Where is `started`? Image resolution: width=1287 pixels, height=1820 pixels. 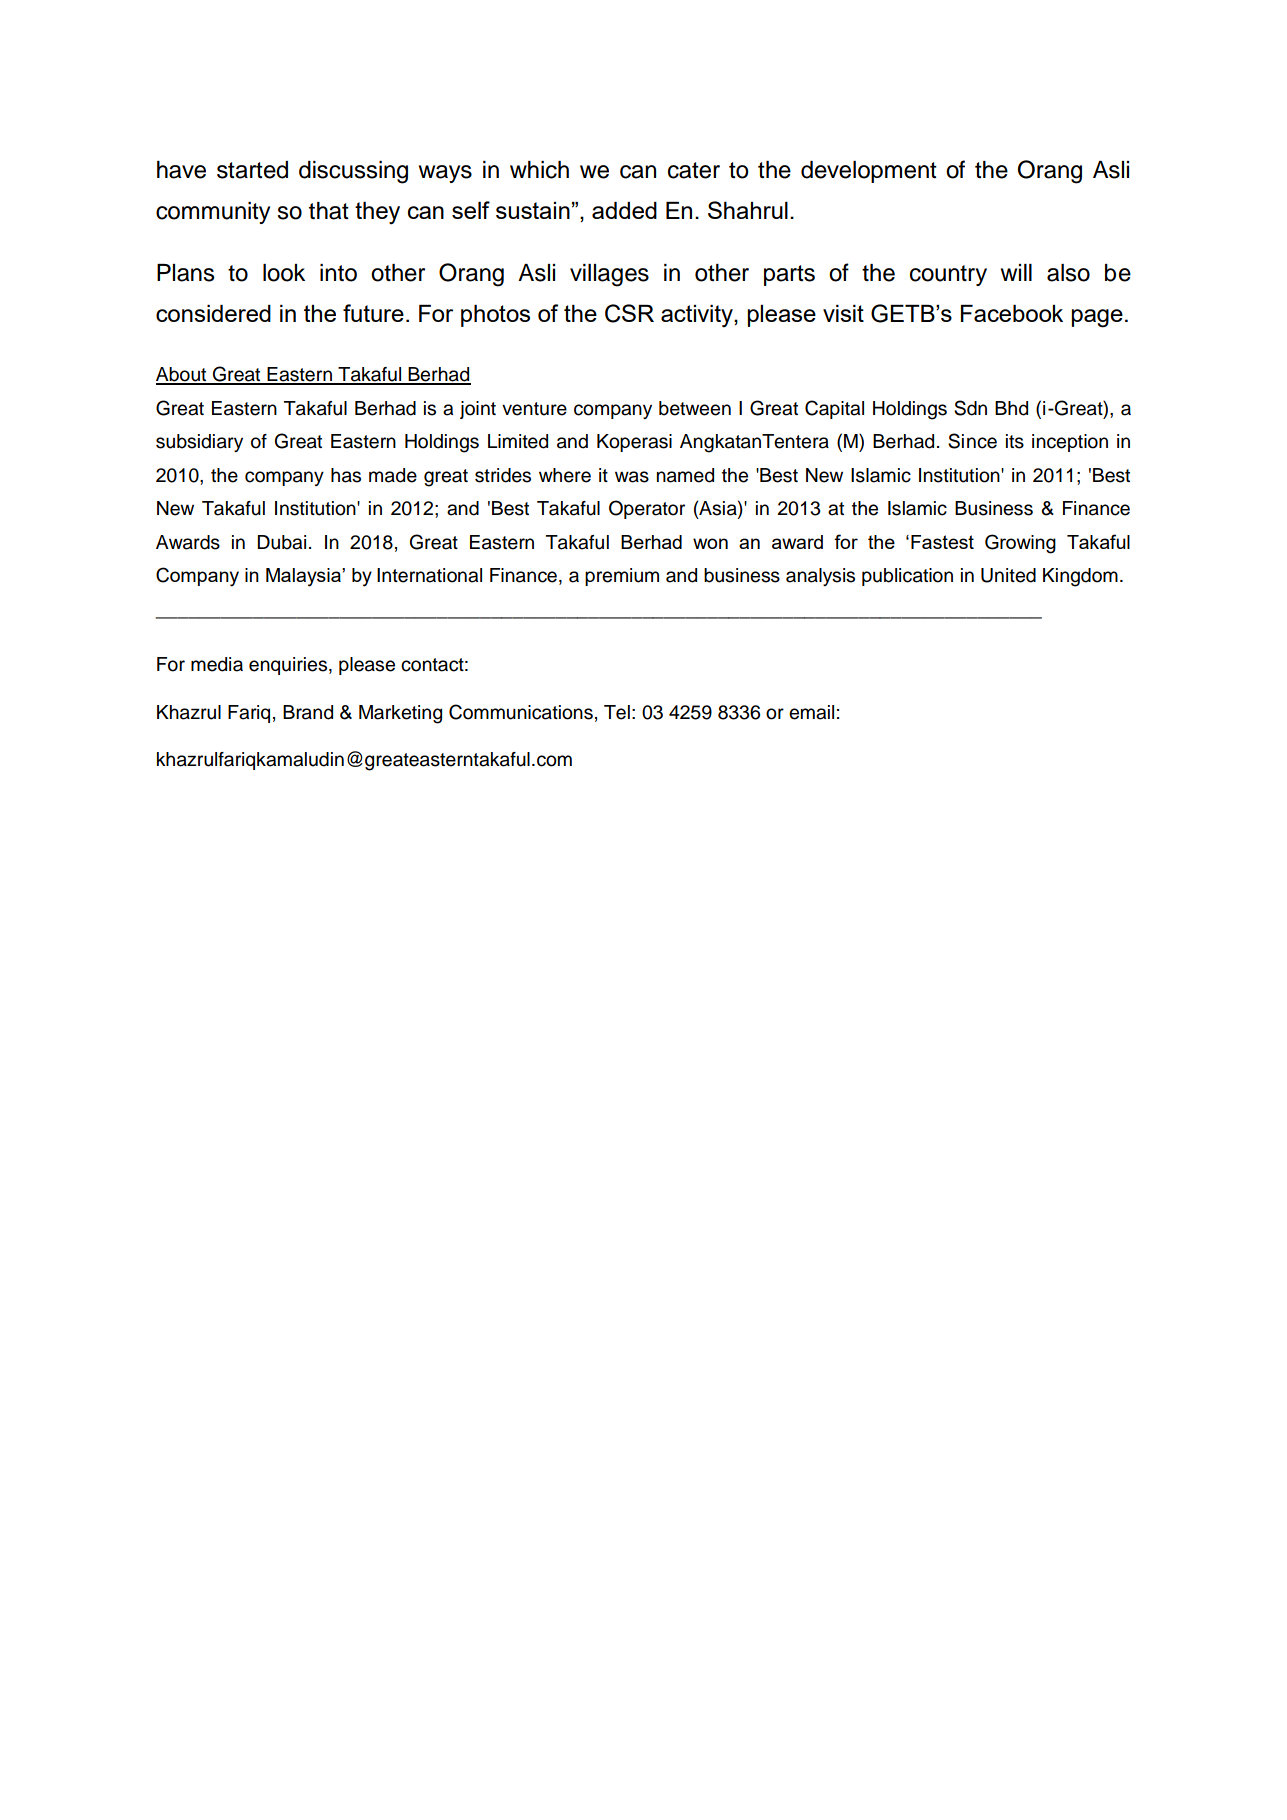
started is located at coordinates (252, 170).
